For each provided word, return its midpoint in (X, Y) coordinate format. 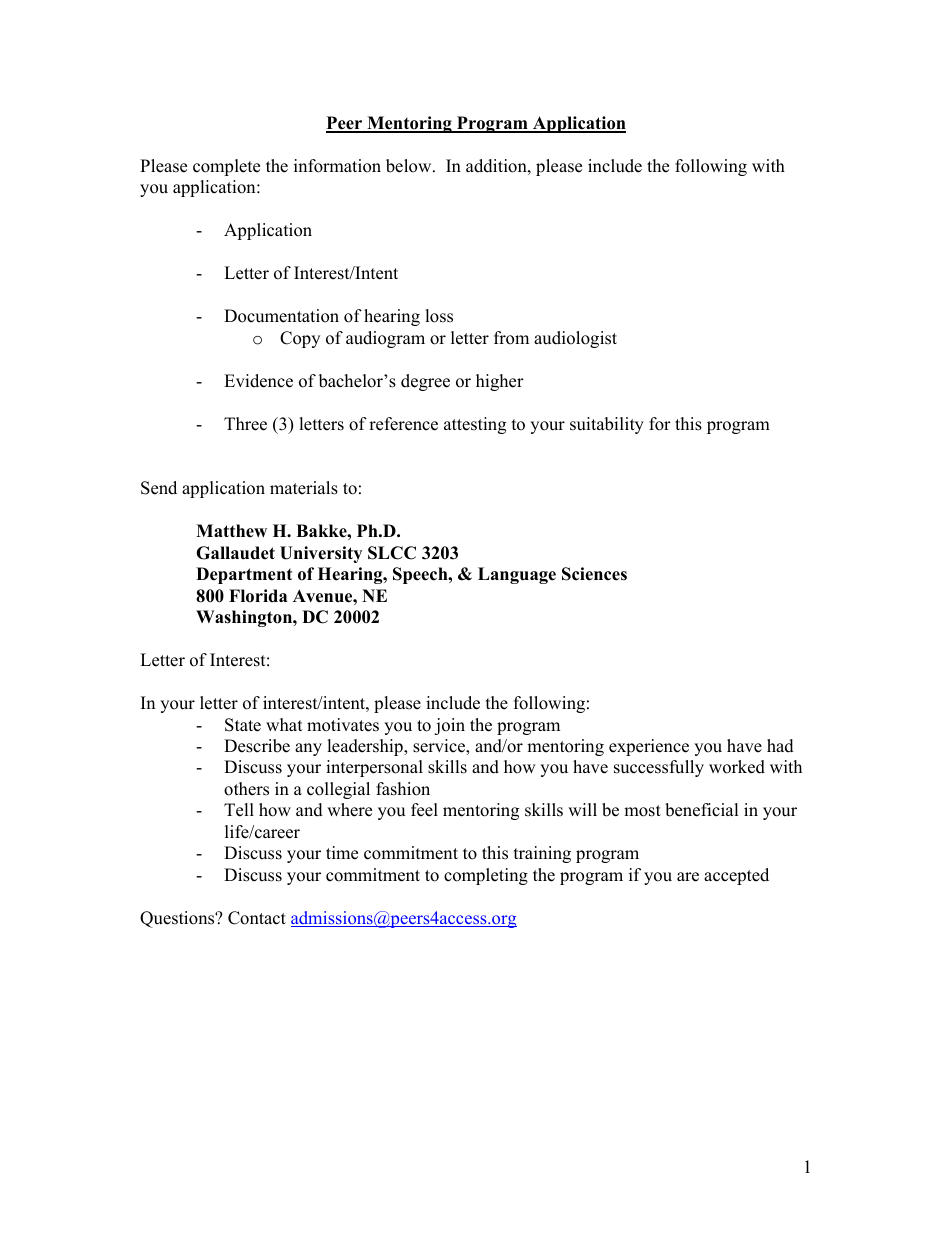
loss (439, 316)
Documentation (281, 316)
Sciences (594, 574)
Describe (257, 746)
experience (649, 747)
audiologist (575, 339)
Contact (257, 918)
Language (517, 575)
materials (304, 488)
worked (737, 767)
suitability (607, 425)
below (410, 166)
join (449, 726)
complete (226, 167)
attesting (475, 425)
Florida (258, 596)
